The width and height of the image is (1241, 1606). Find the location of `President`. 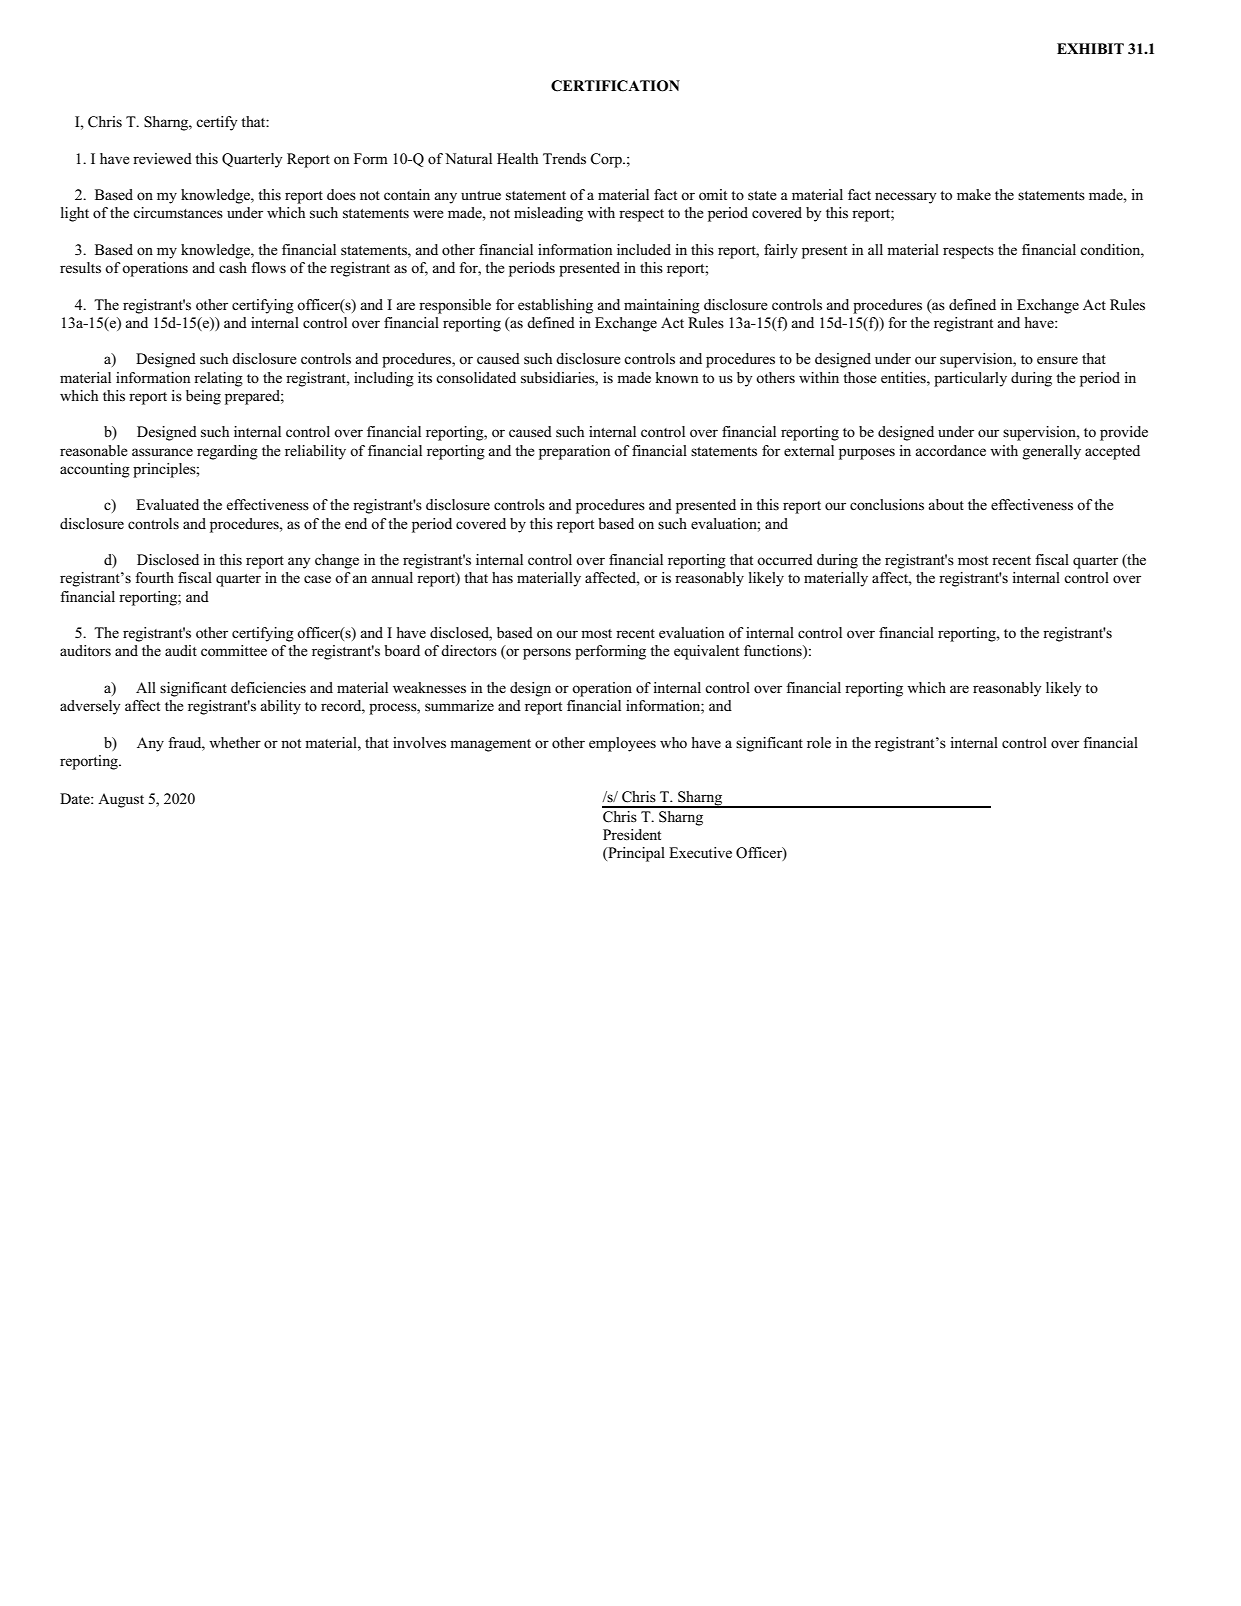

President is located at coordinates (632, 835).
